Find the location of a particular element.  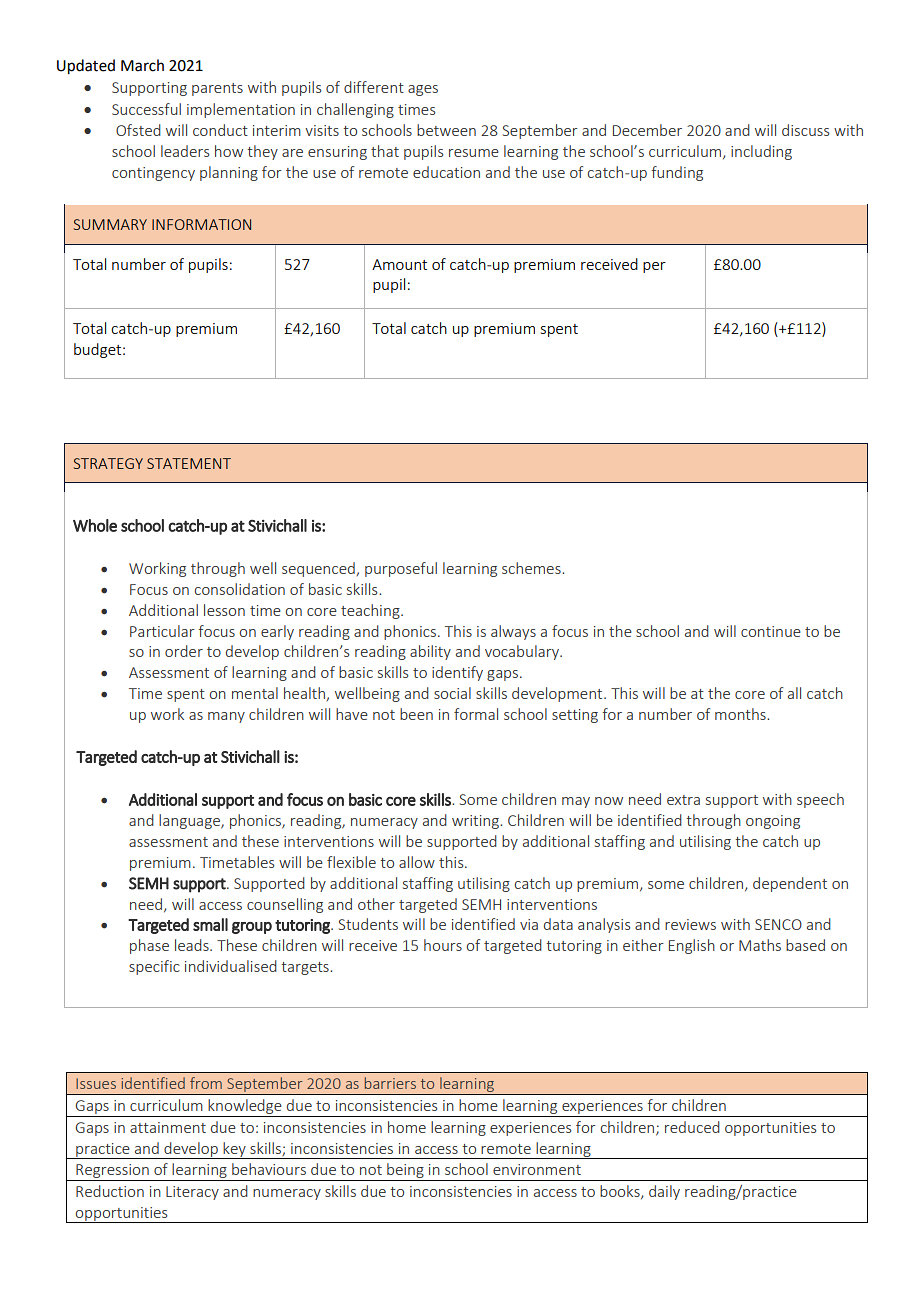

allow is located at coordinates (417, 862).
